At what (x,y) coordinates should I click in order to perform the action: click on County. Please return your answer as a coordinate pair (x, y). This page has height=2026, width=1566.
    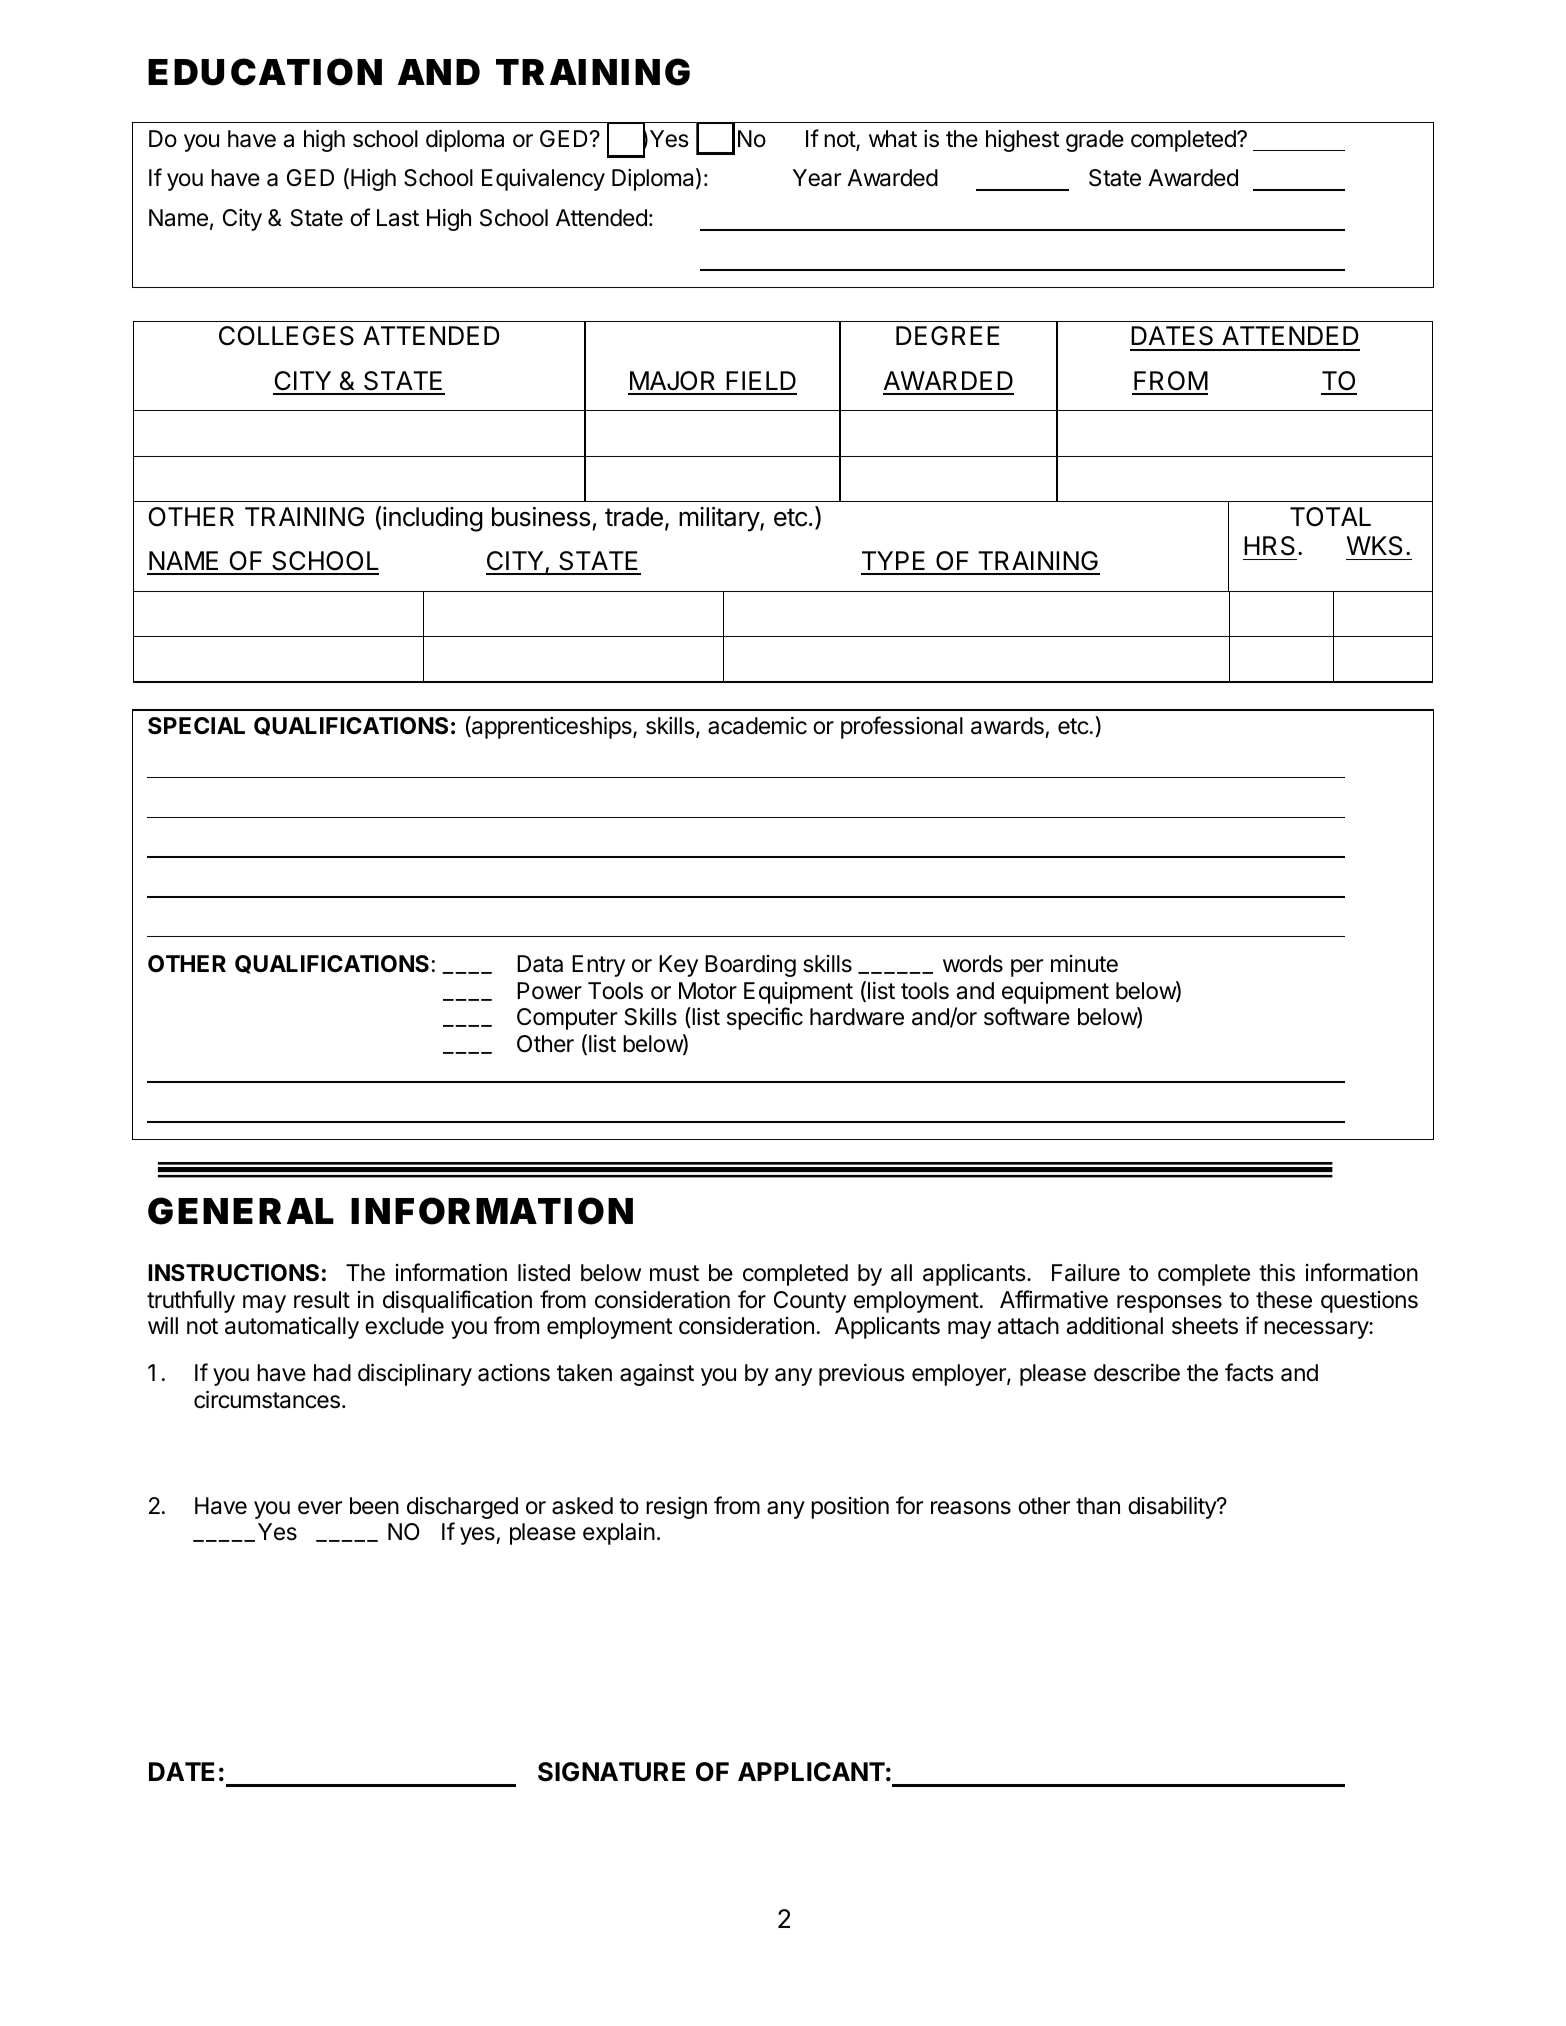
    Looking at the image, I should click on (810, 1302).
